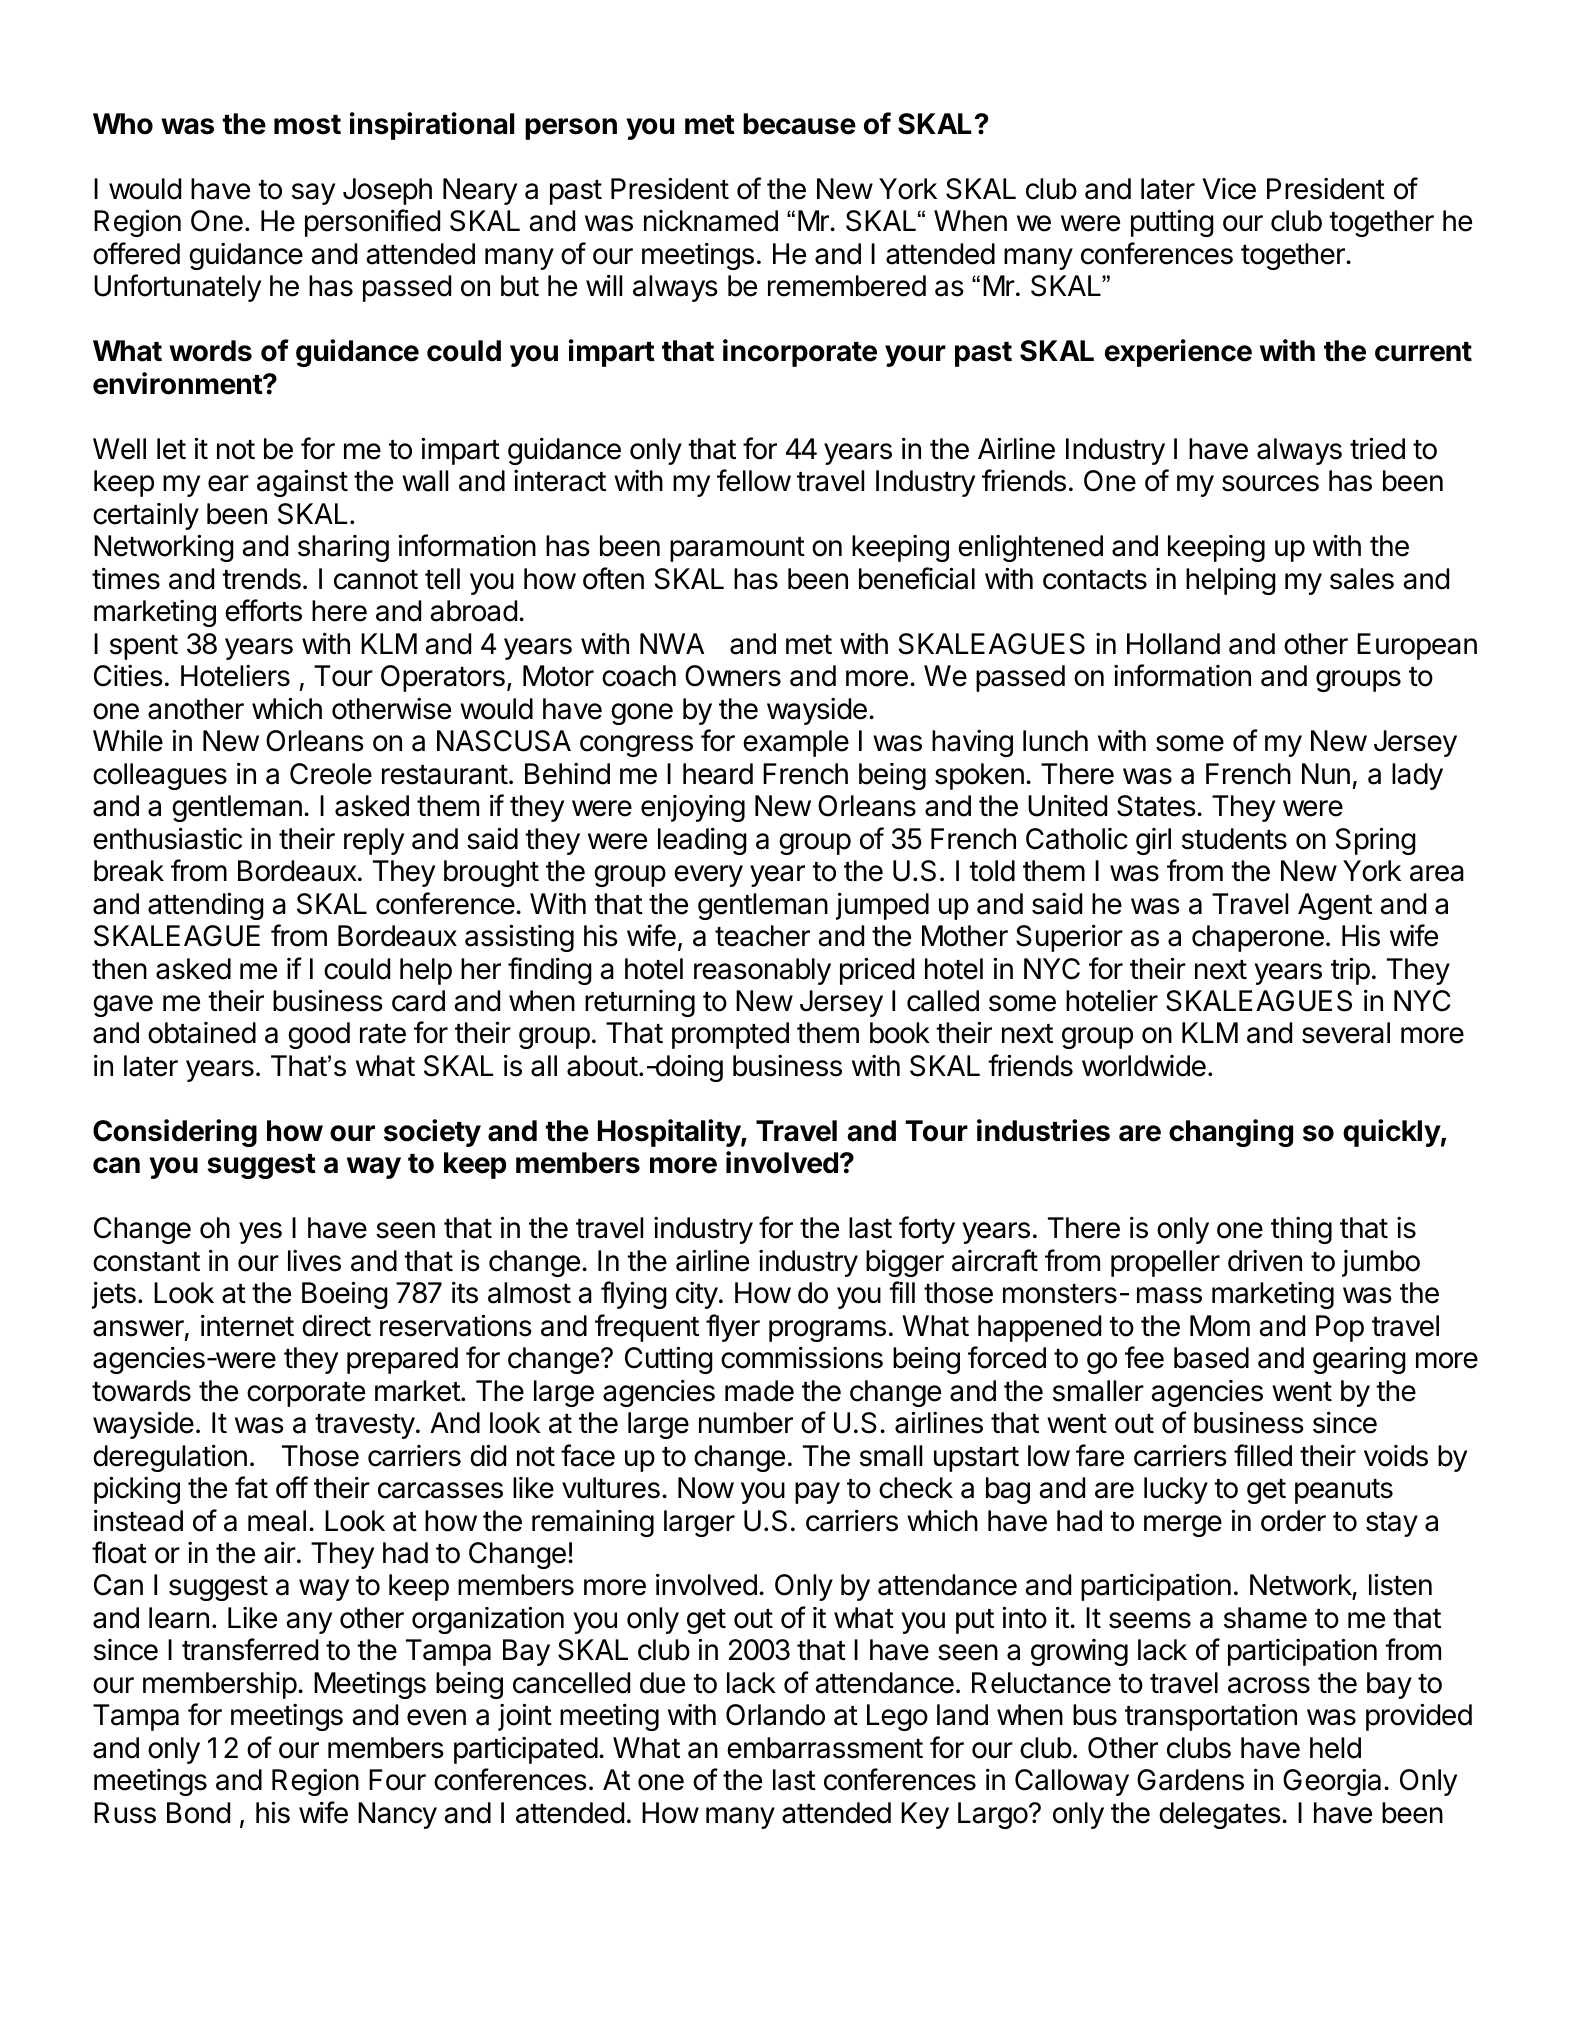 The image size is (1571, 2033). I want to click on Georgia, so click(1332, 1782).
